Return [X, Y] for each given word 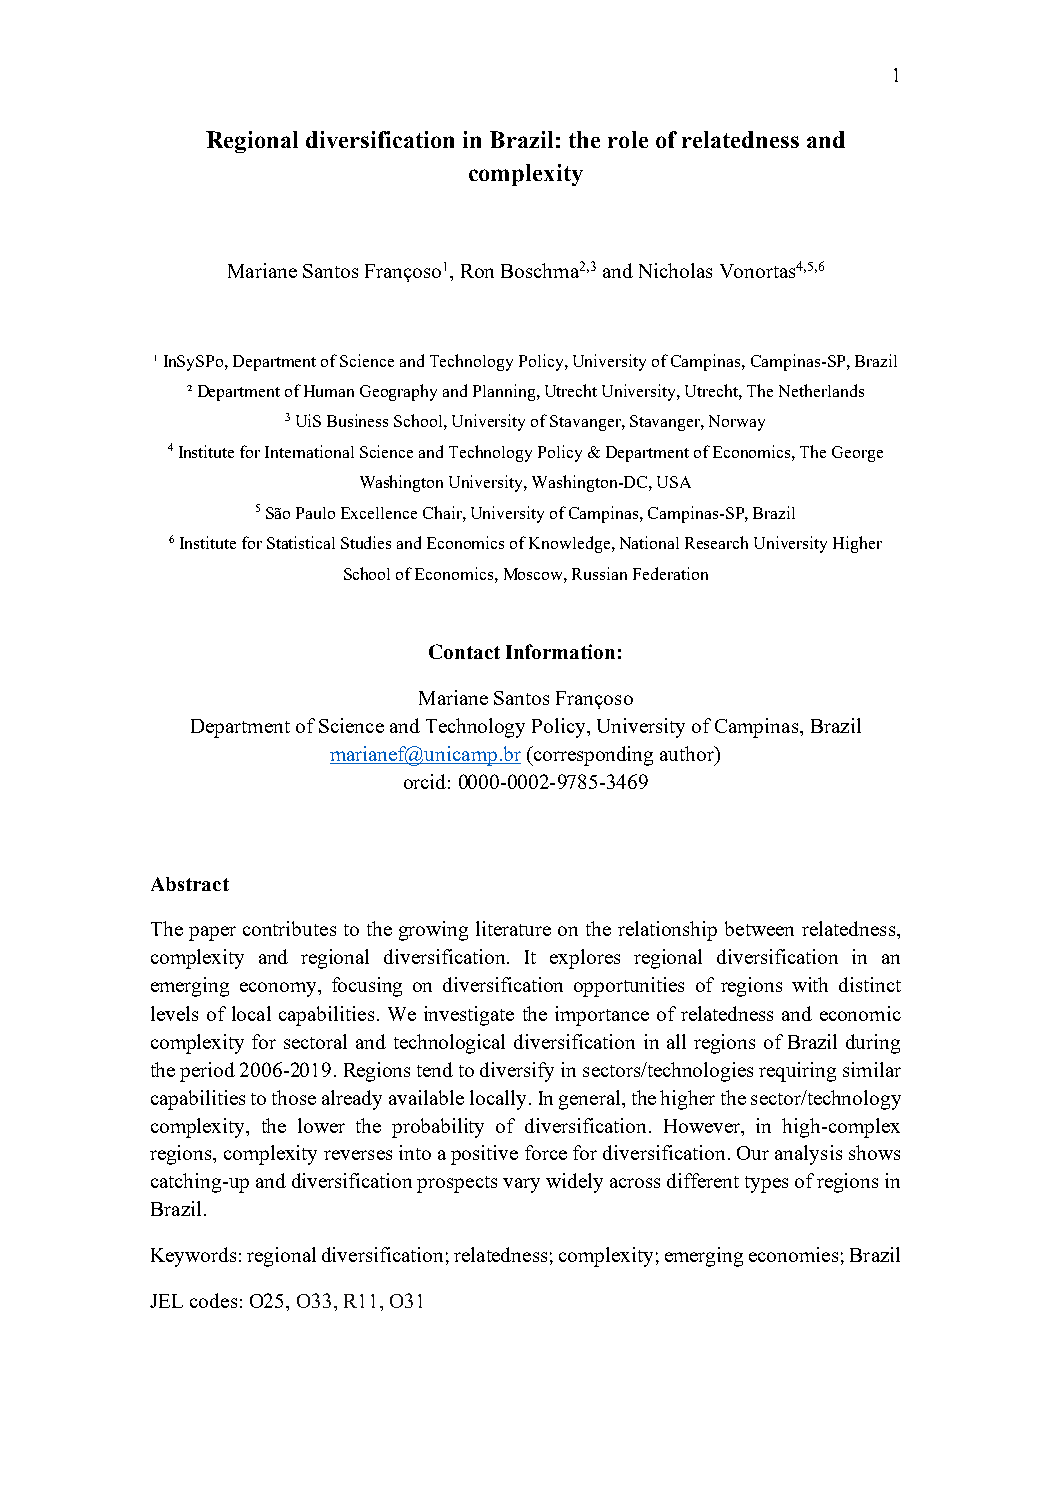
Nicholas [675, 270]
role [628, 139]
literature [513, 928]
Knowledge [571, 544]
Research [716, 542]
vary [521, 1185]
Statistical [301, 542]
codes [213, 1300]
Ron [477, 271]
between [759, 928]
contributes [289, 928]
